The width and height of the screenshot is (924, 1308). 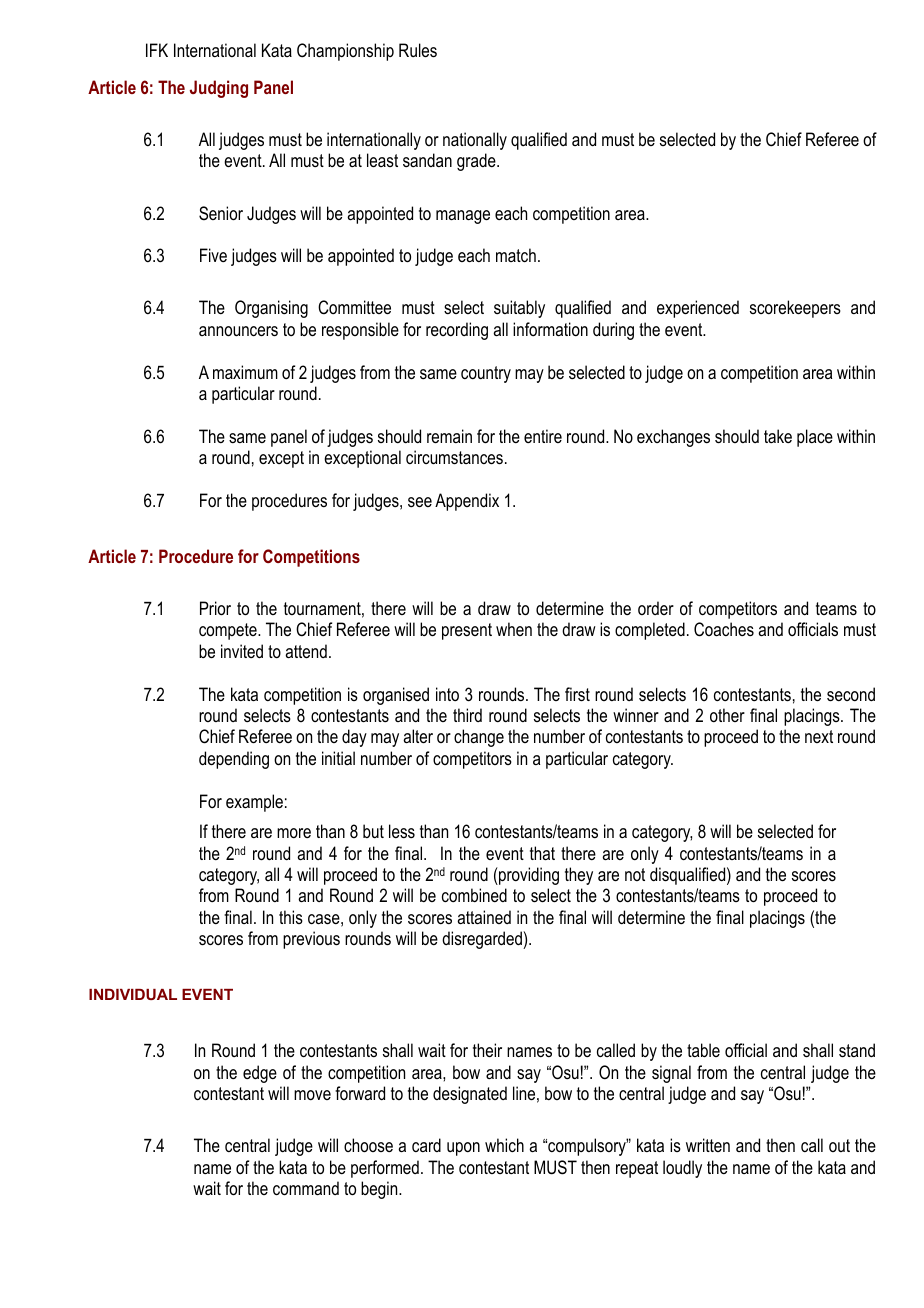 What do you see at coordinates (514, 629) in the screenshot?
I see `when` at bounding box center [514, 629].
